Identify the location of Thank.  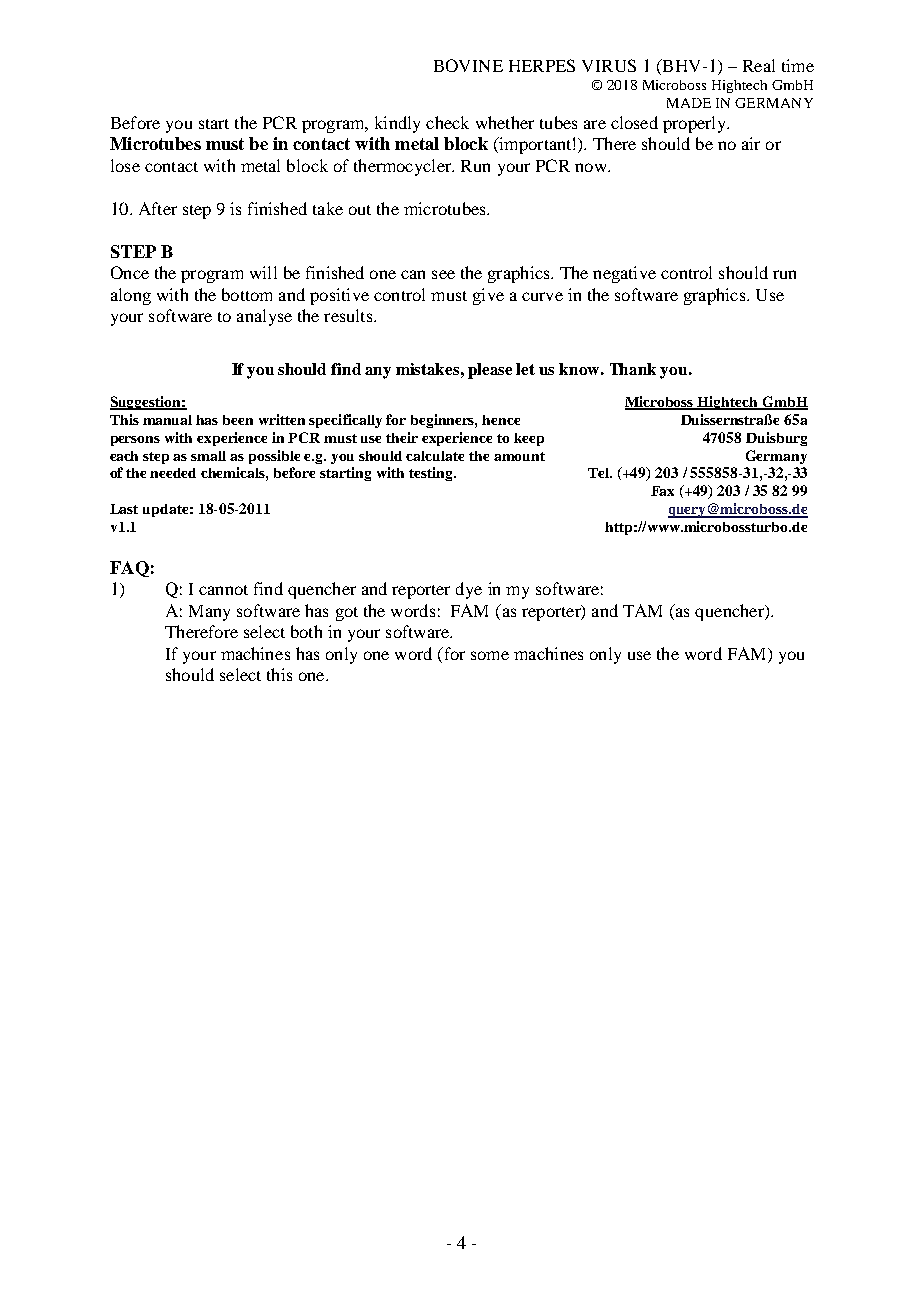
(633, 369).
